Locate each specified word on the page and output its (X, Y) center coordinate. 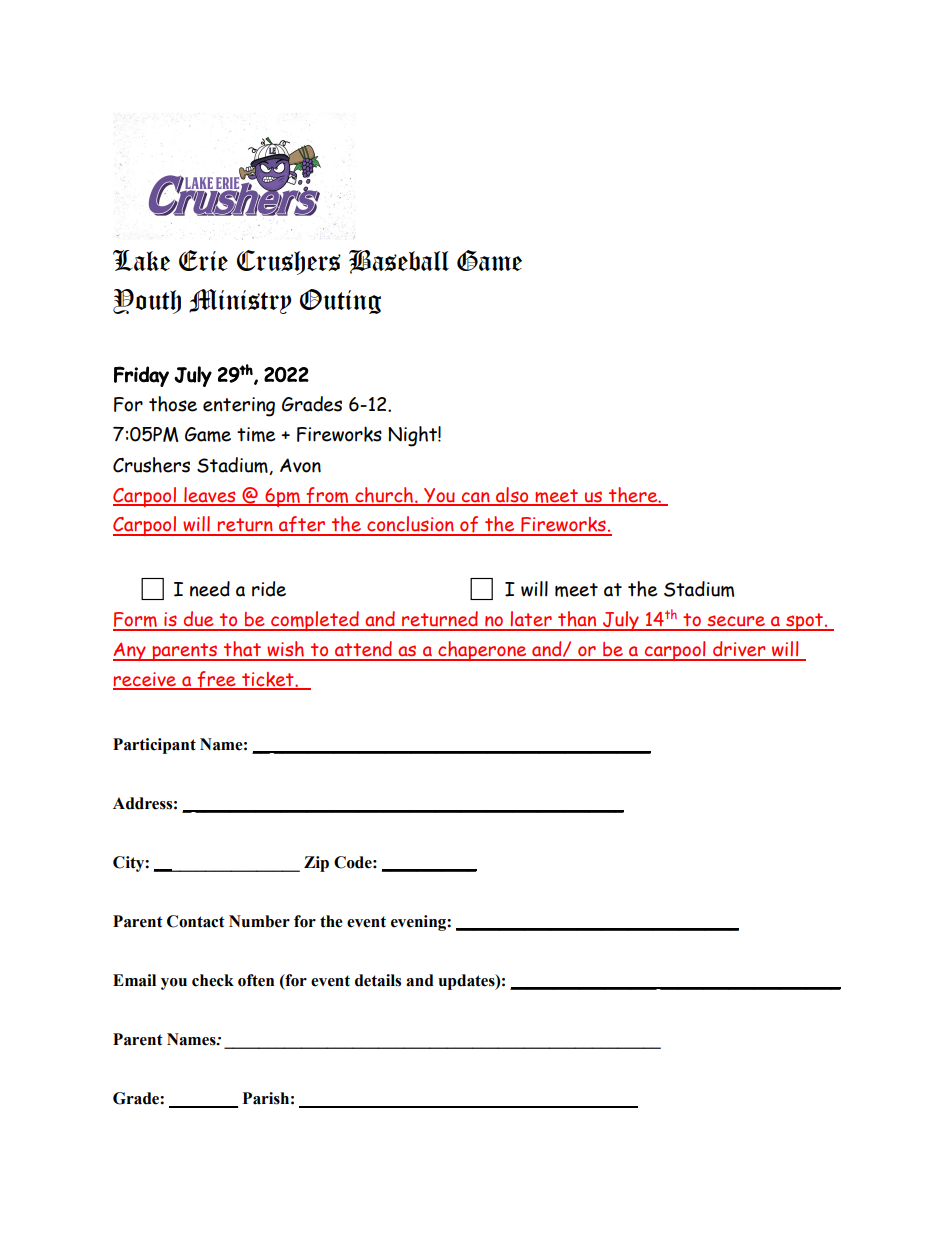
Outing (340, 301)
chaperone (482, 651)
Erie (203, 260)
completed (315, 621)
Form (136, 621)
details (378, 980)
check (213, 980)
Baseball (399, 262)
